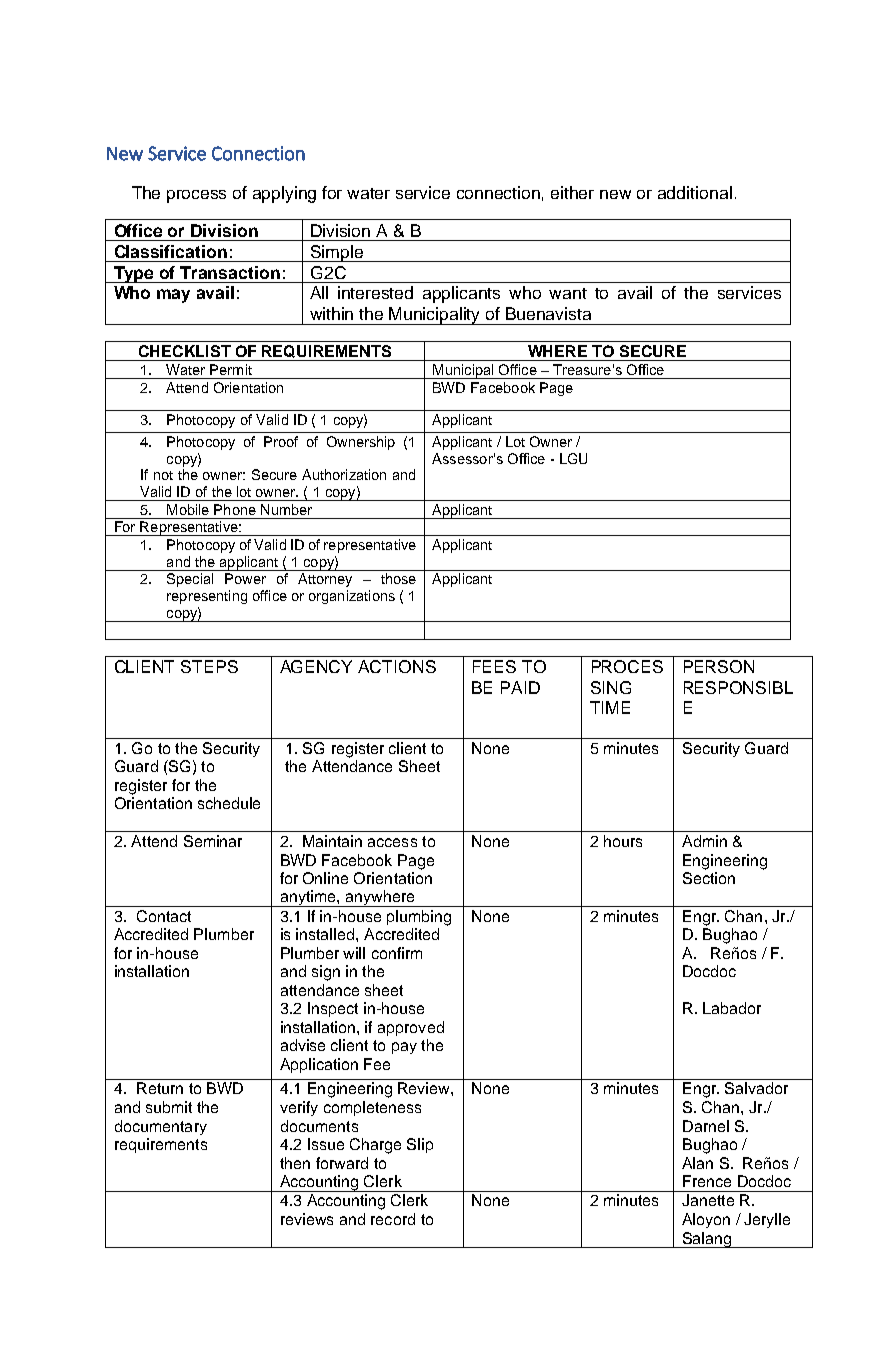 The height and width of the page is (1371, 896). What do you see at coordinates (719, 666) in the page?
I see `PERSON` at bounding box center [719, 666].
